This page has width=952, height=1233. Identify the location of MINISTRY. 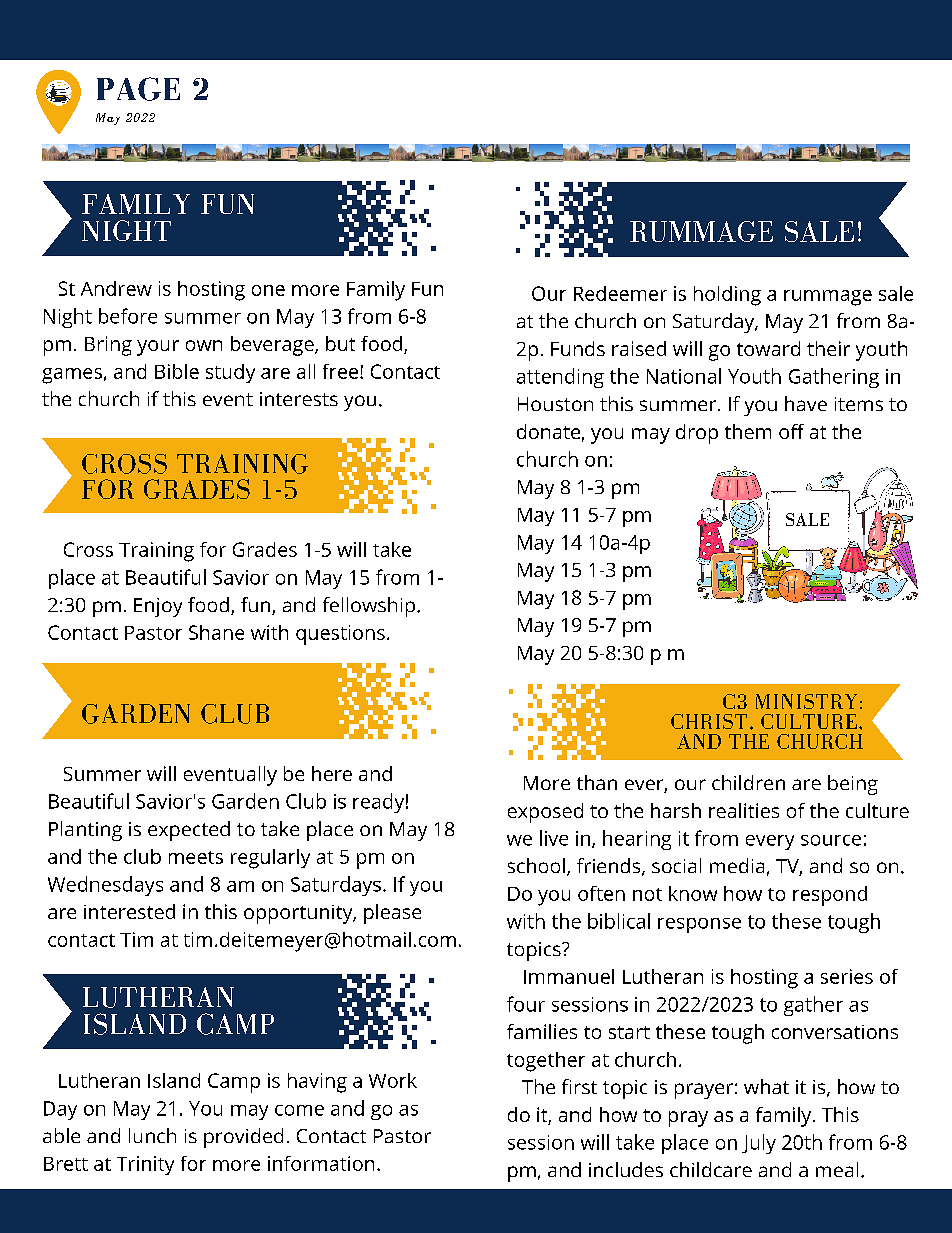
(806, 701).
